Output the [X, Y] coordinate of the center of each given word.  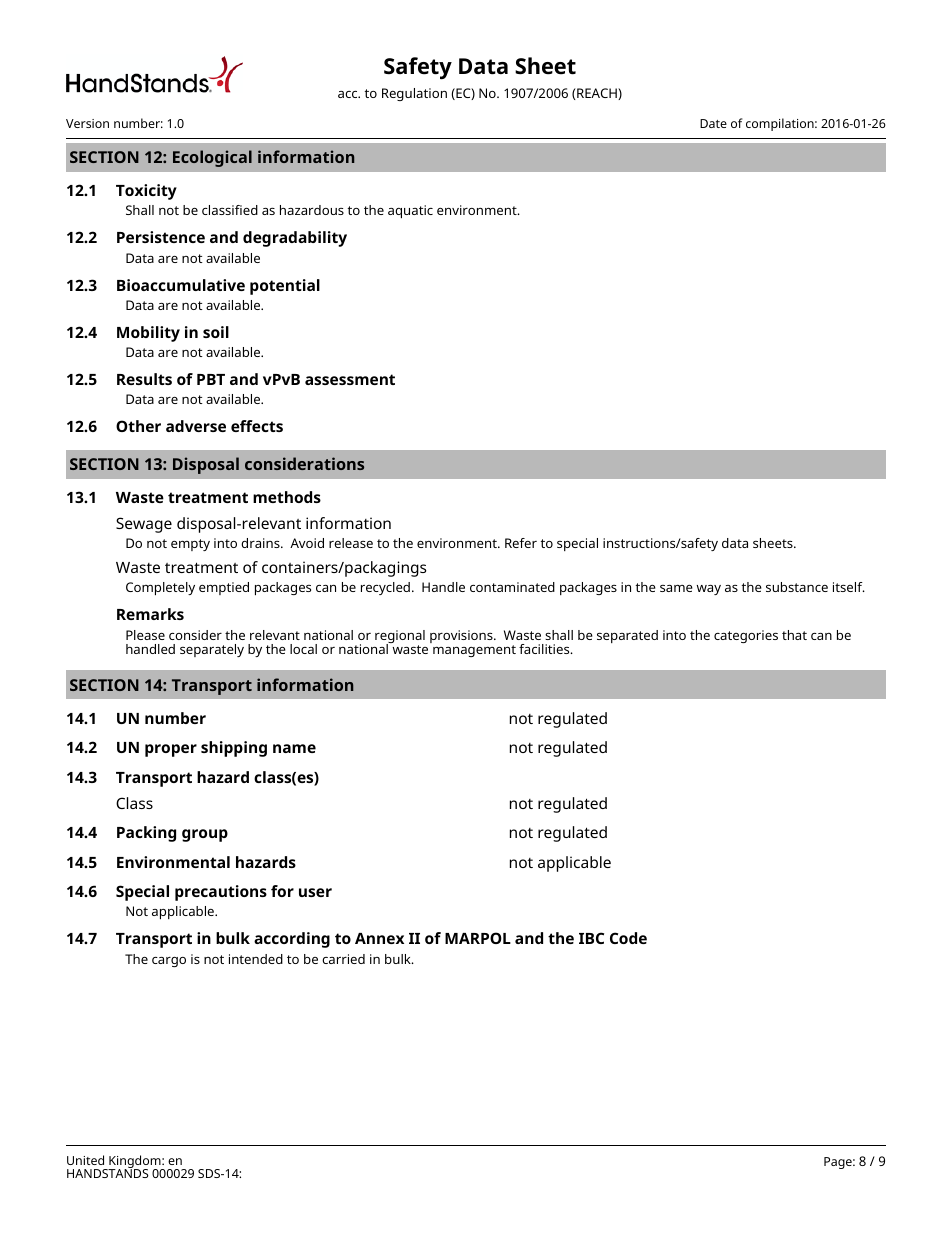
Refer [521, 543]
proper [171, 750]
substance [797, 587]
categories [746, 636]
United [85, 1160]
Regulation [414, 94]
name [294, 748]
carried [343, 959]
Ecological [212, 158]
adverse [196, 426]
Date [713, 123]
